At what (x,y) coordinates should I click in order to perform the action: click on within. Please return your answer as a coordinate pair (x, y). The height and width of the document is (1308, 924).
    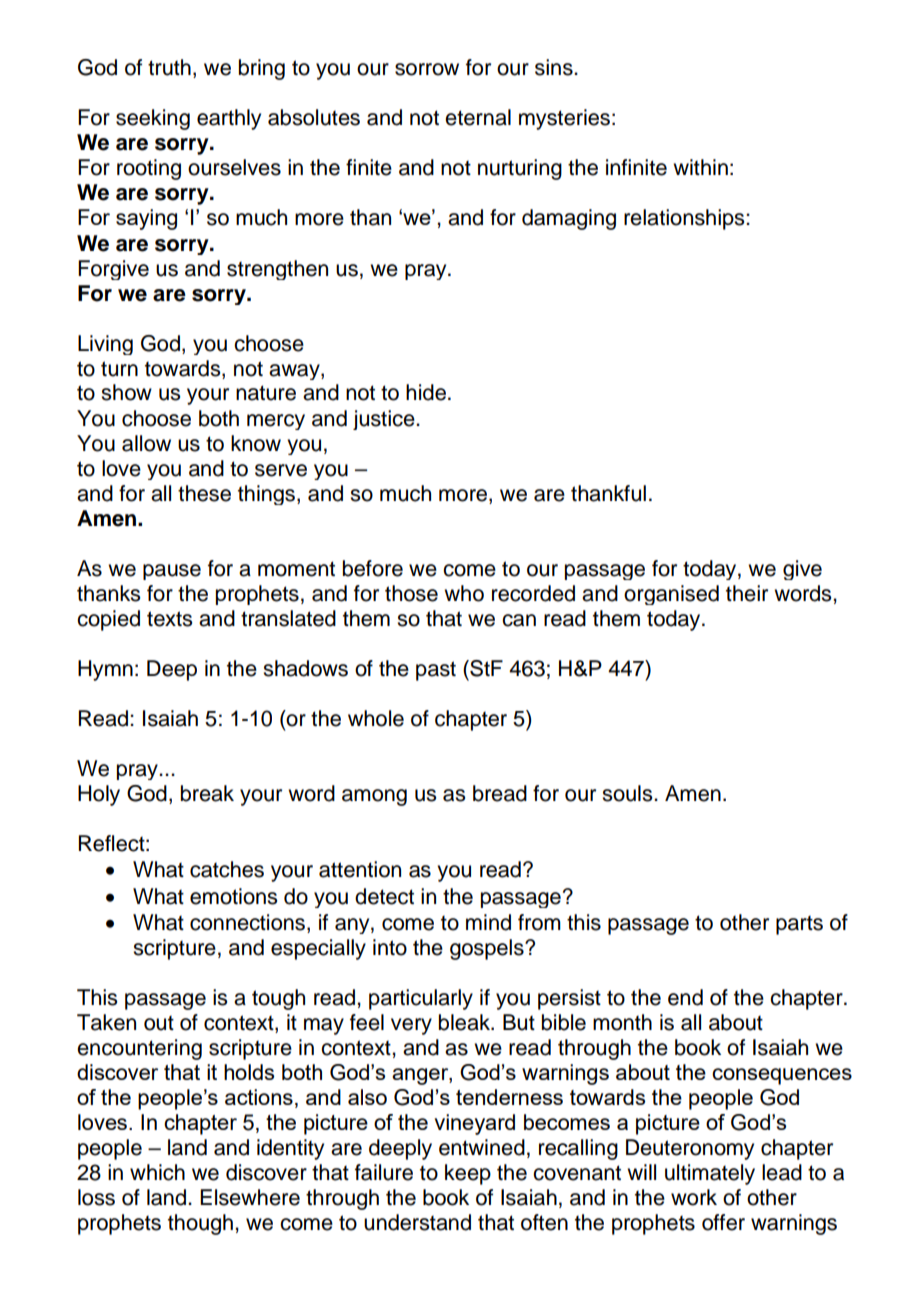
    Looking at the image, I should click on (700, 167).
